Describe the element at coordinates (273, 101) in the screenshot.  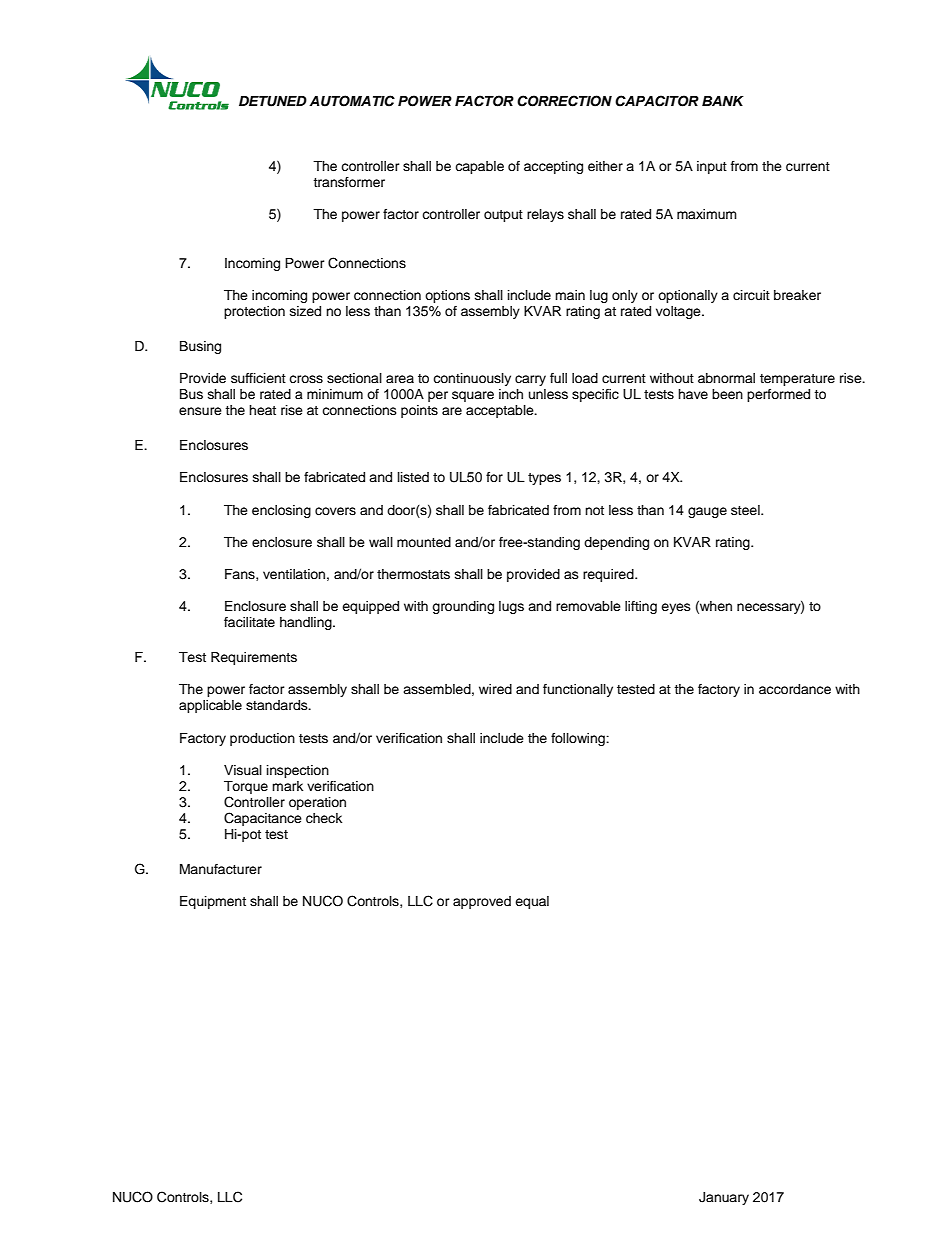
I see `DETUNED` at that location.
